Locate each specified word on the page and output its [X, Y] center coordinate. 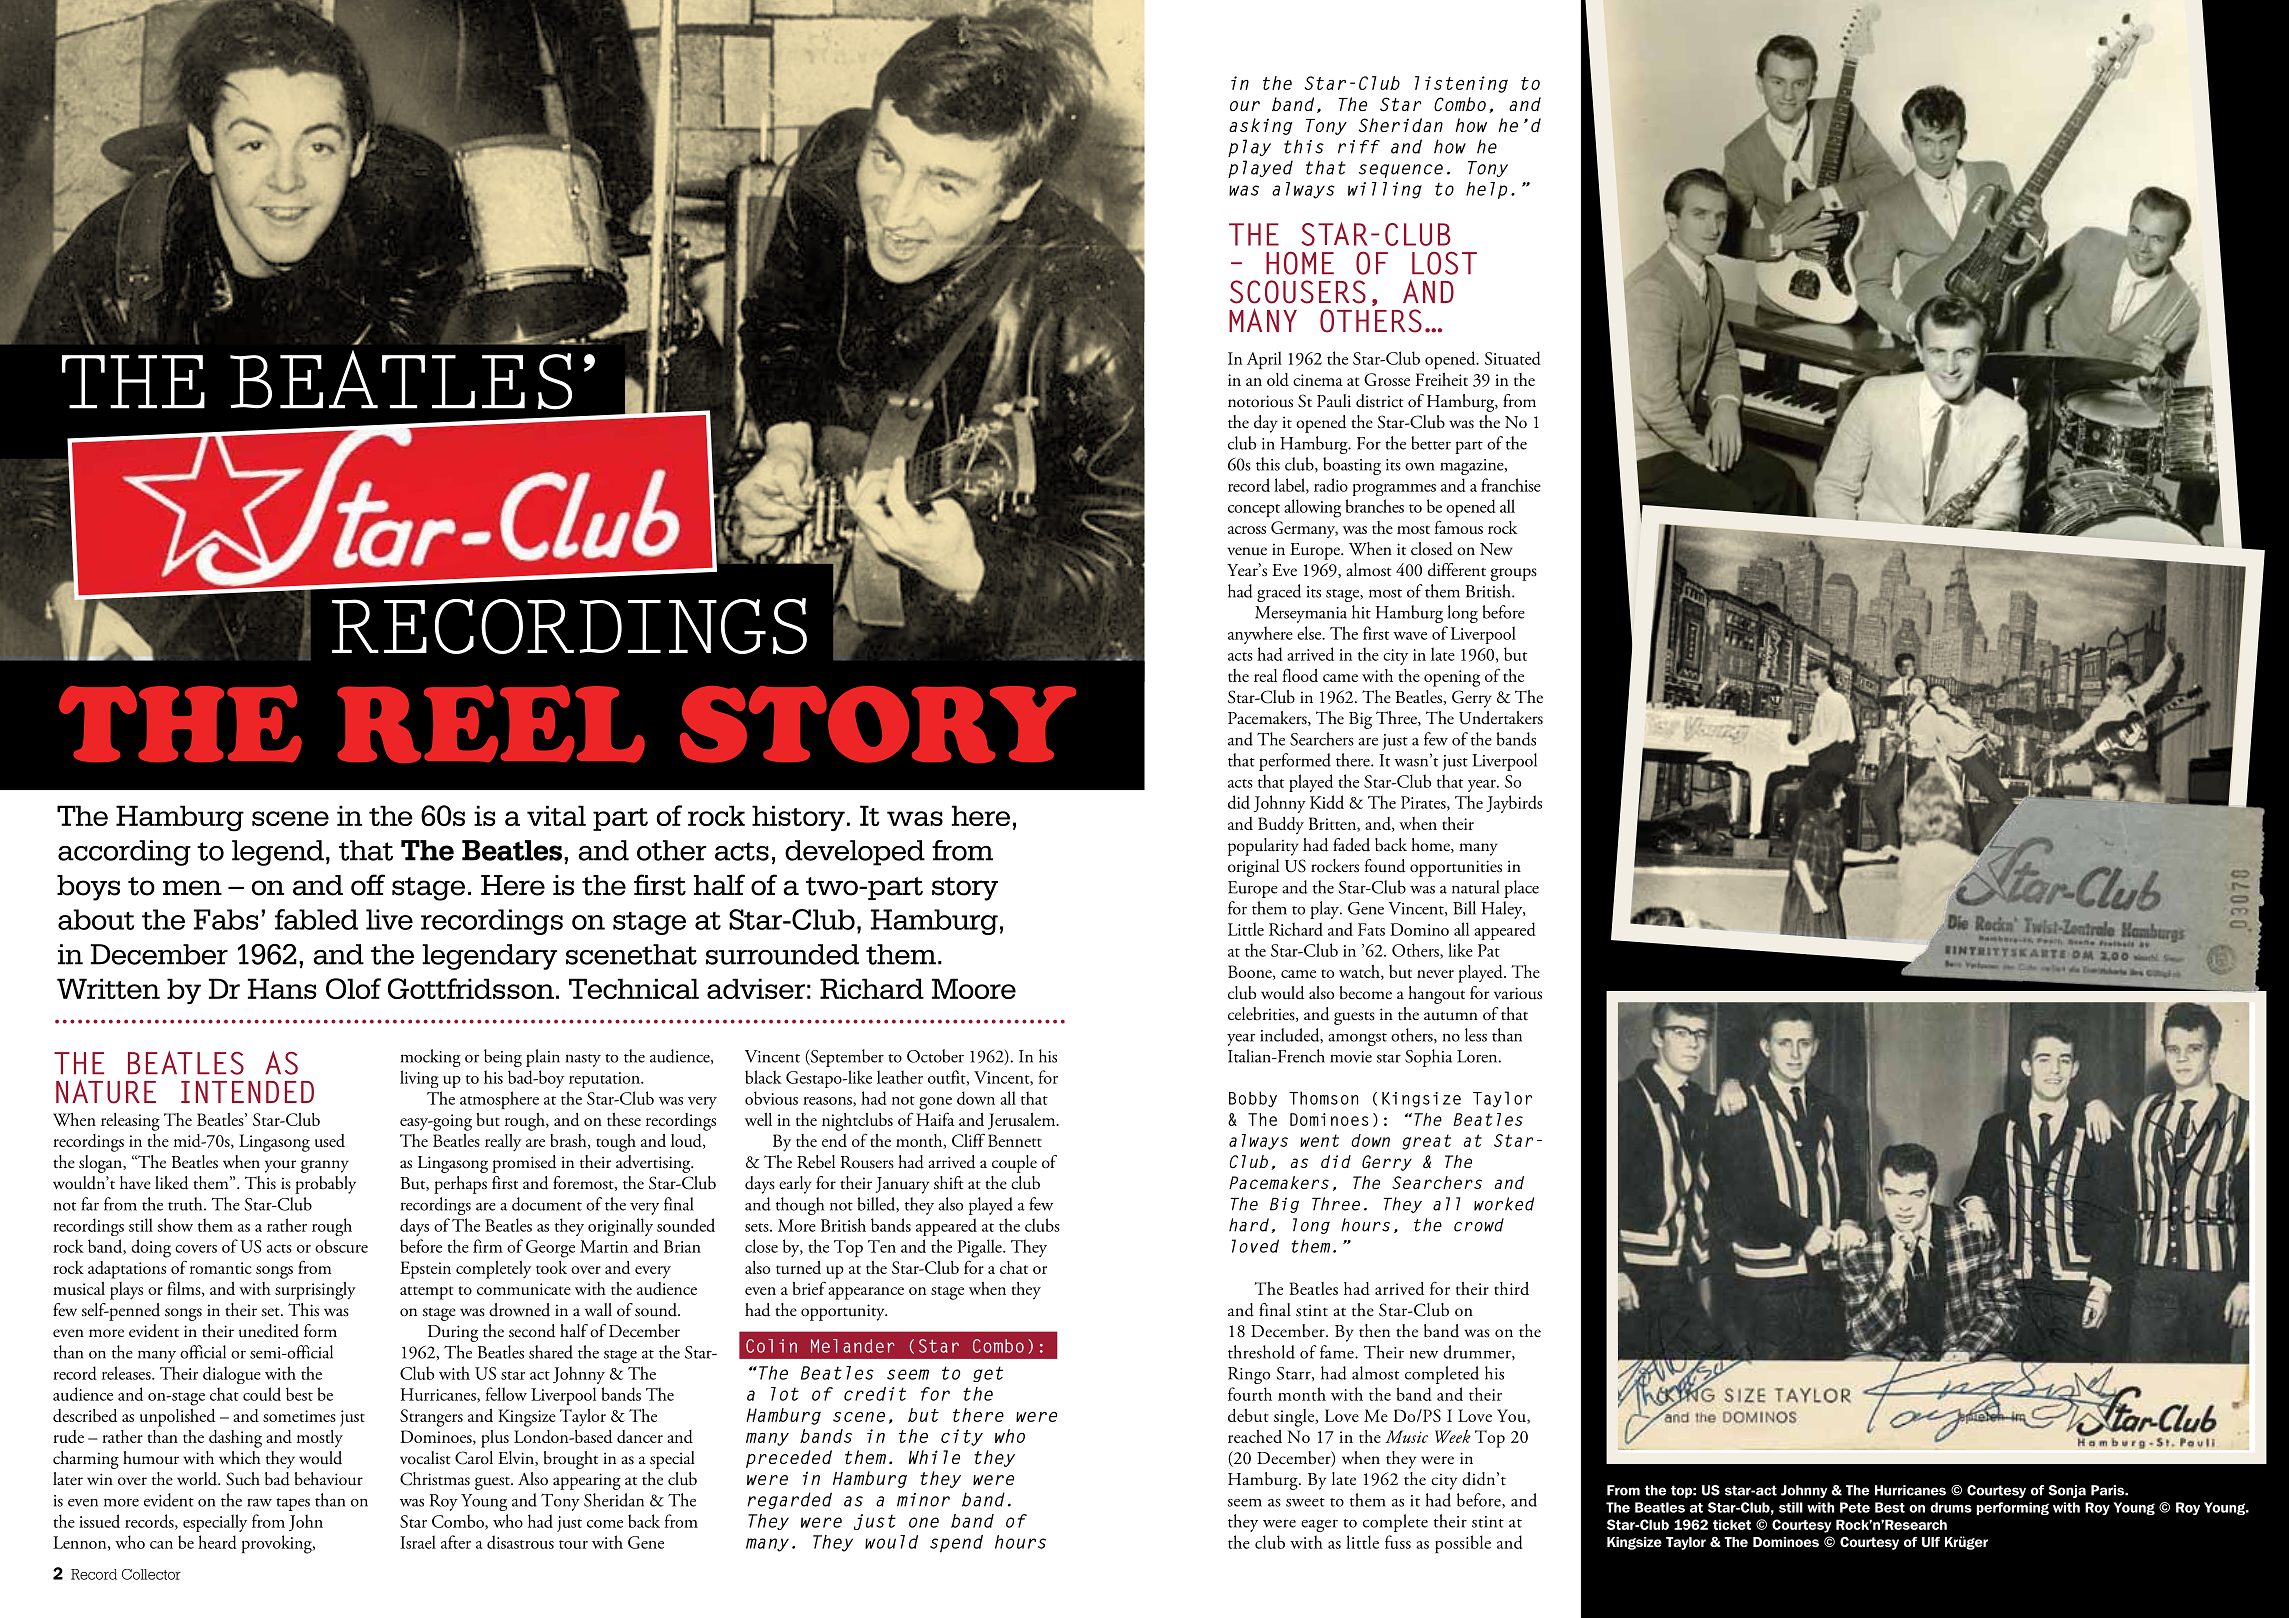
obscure [341, 1246]
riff [1359, 147]
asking [1261, 126]
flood [1300, 675]
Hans [282, 988]
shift [949, 1183]
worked [1504, 1204]
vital [556, 815]
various [1518, 993]
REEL [491, 724]
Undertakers [1501, 718]
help [1486, 190]
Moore [974, 988]
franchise [1511, 485]
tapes [293, 1504]
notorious [1260, 401]
